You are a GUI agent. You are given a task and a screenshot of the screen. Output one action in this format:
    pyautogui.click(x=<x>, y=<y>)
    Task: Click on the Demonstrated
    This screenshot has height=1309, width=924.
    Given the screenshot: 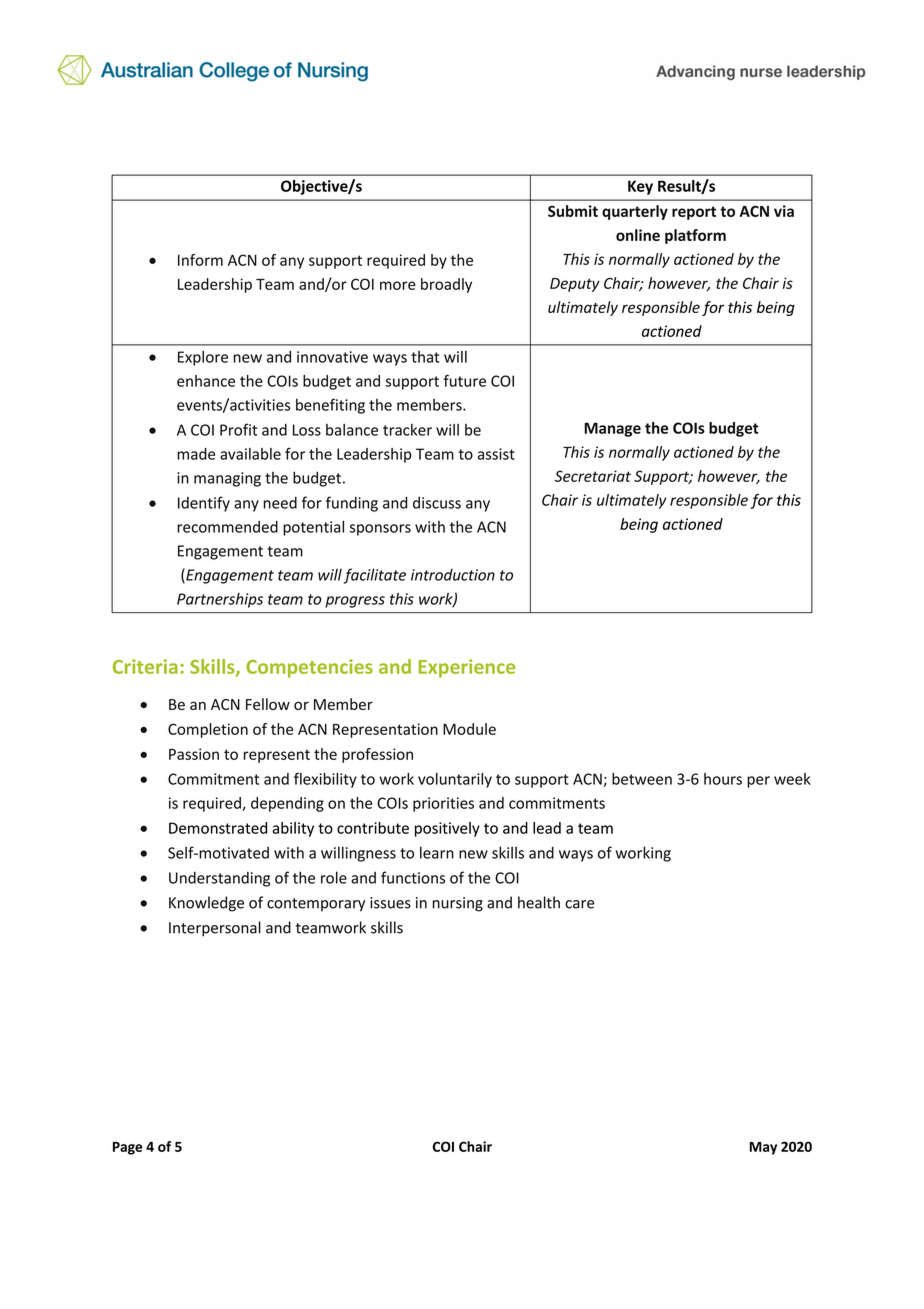 What is the action you would take?
    pyautogui.click(x=218, y=828)
